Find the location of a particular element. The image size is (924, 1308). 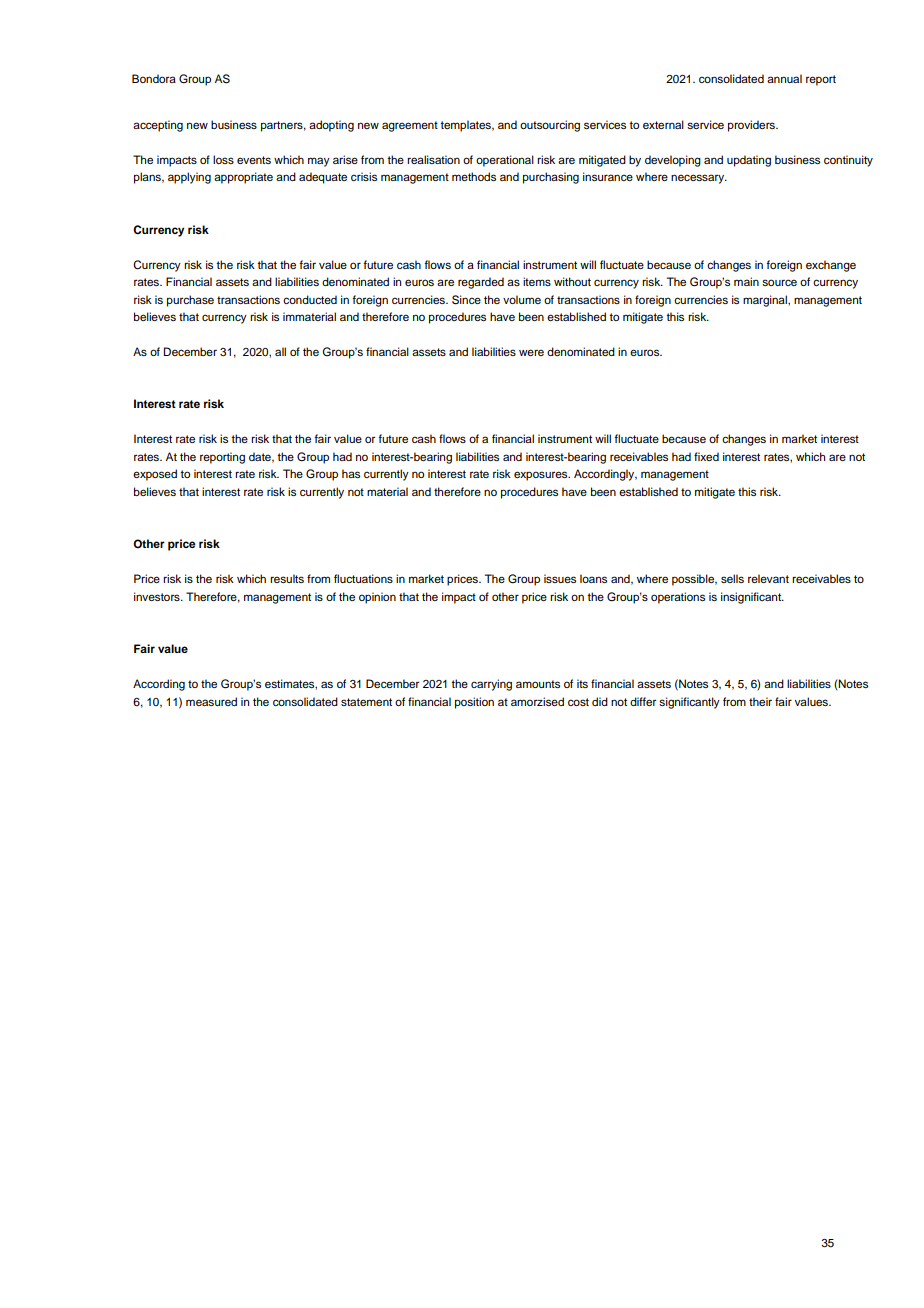

measured is located at coordinates (211, 701).
